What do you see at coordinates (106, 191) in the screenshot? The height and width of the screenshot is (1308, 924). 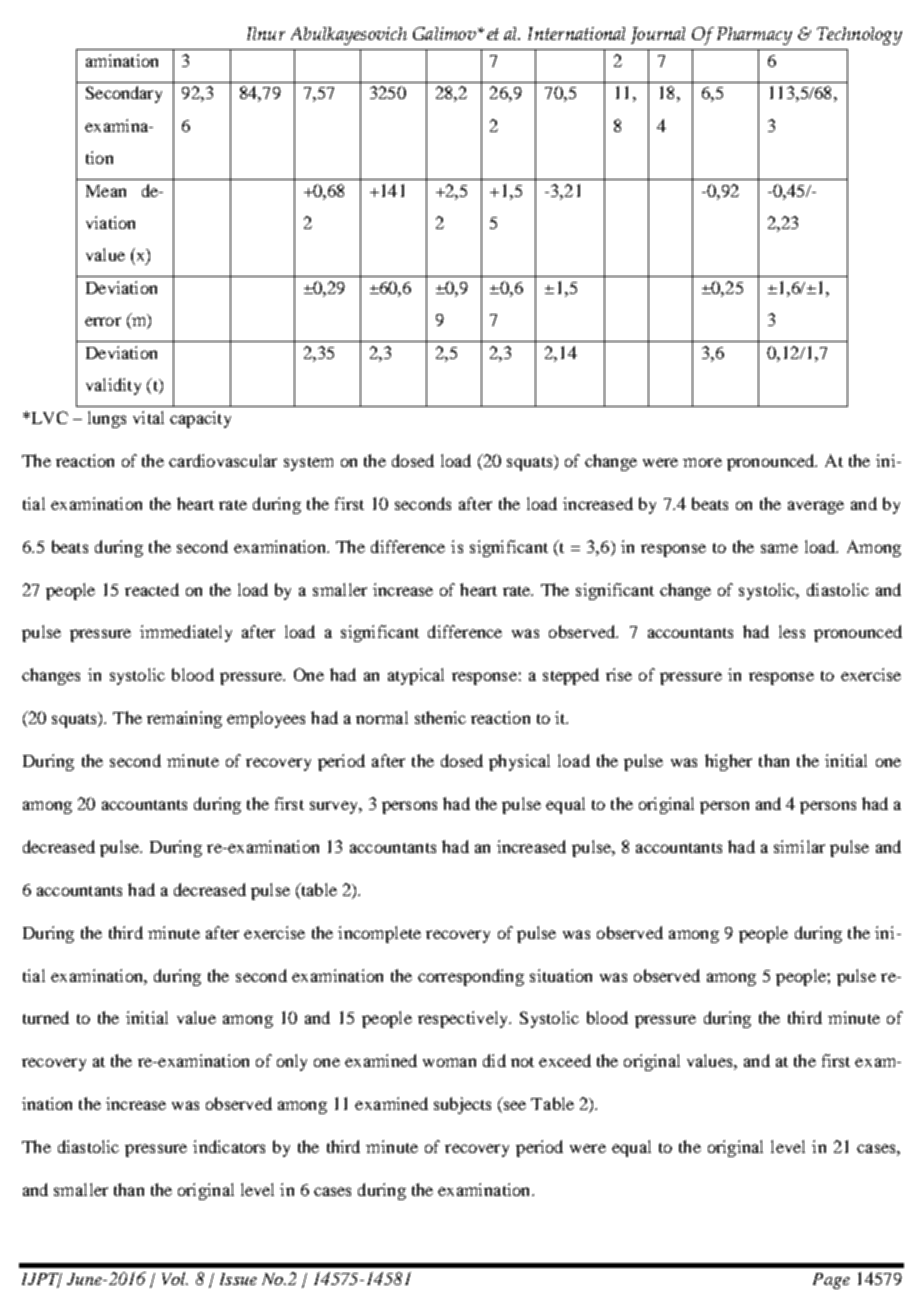 I see `Mean` at bounding box center [106, 191].
